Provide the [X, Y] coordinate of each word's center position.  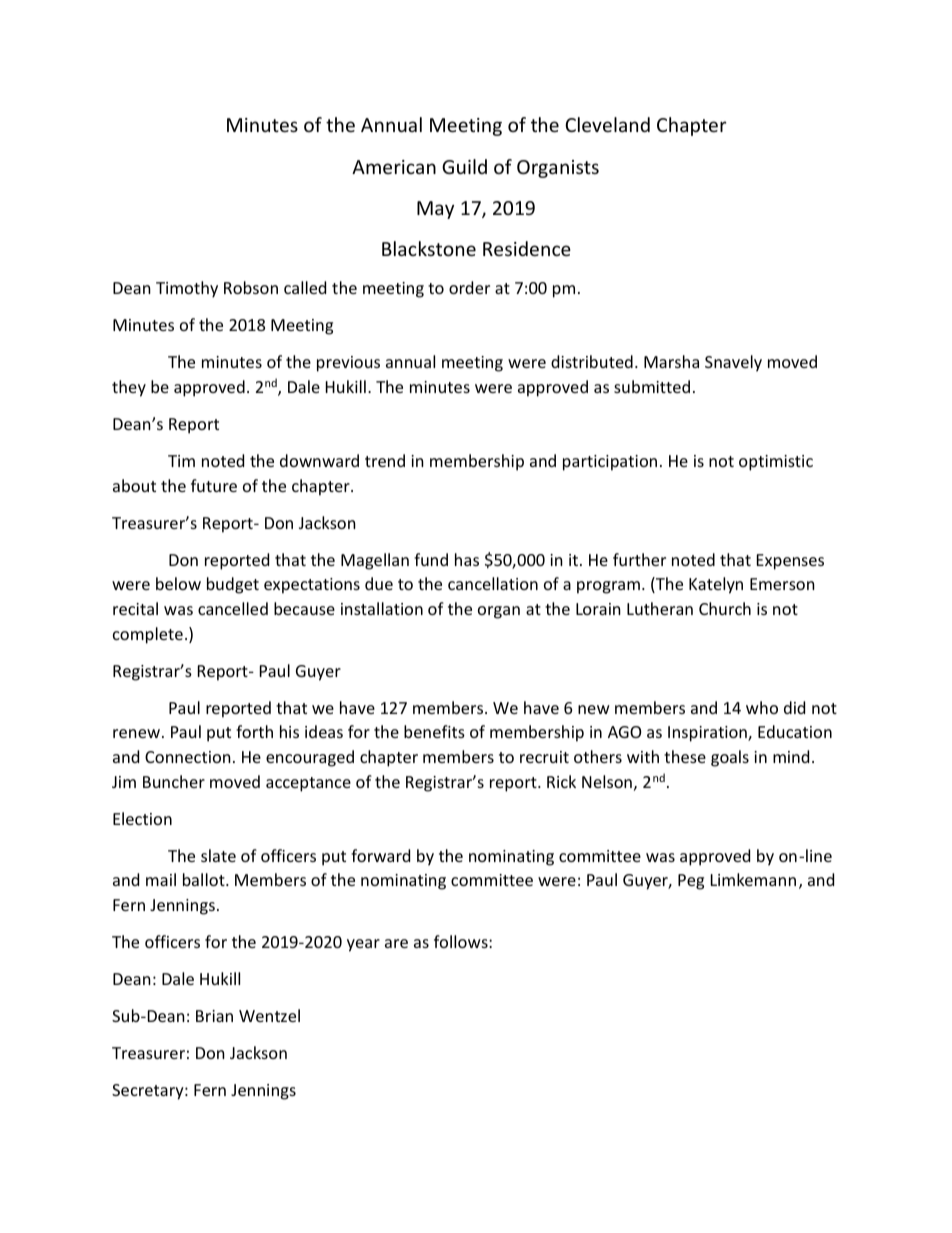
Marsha [671, 361]
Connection [188, 757]
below [178, 583]
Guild [464, 166]
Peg [691, 882]
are [396, 943]
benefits [434, 731]
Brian [214, 1016]
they [129, 388]
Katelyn [716, 585]
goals [730, 758]
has [467, 559]
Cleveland [607, 124]
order [469, 287]
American [394, 167]
